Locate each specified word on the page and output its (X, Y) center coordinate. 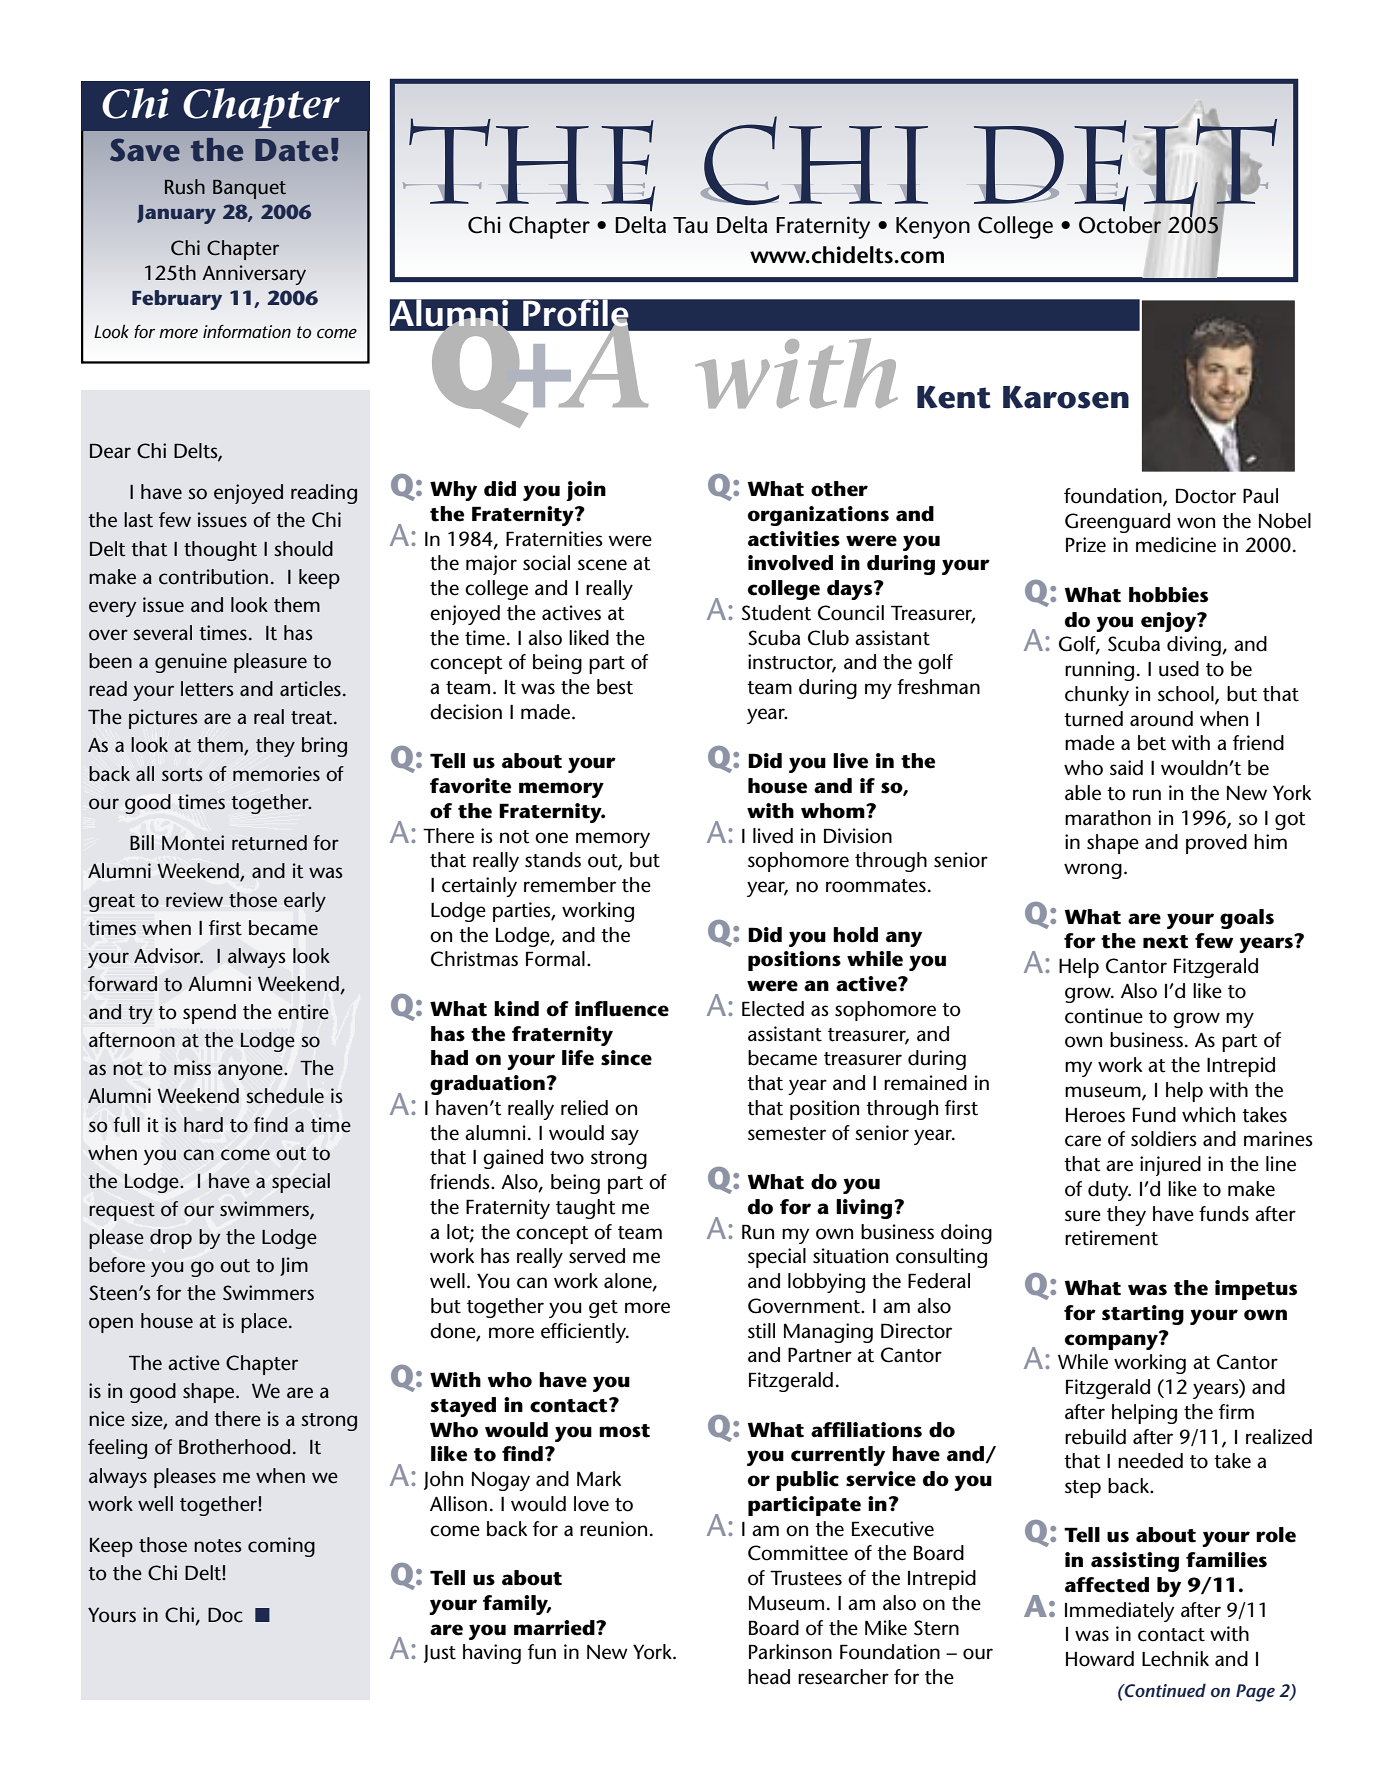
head (769, 1677)
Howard (1100, 1659)
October (1120, 225)
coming (281, 1547)
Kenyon (933, 228)
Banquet (249, 189)
